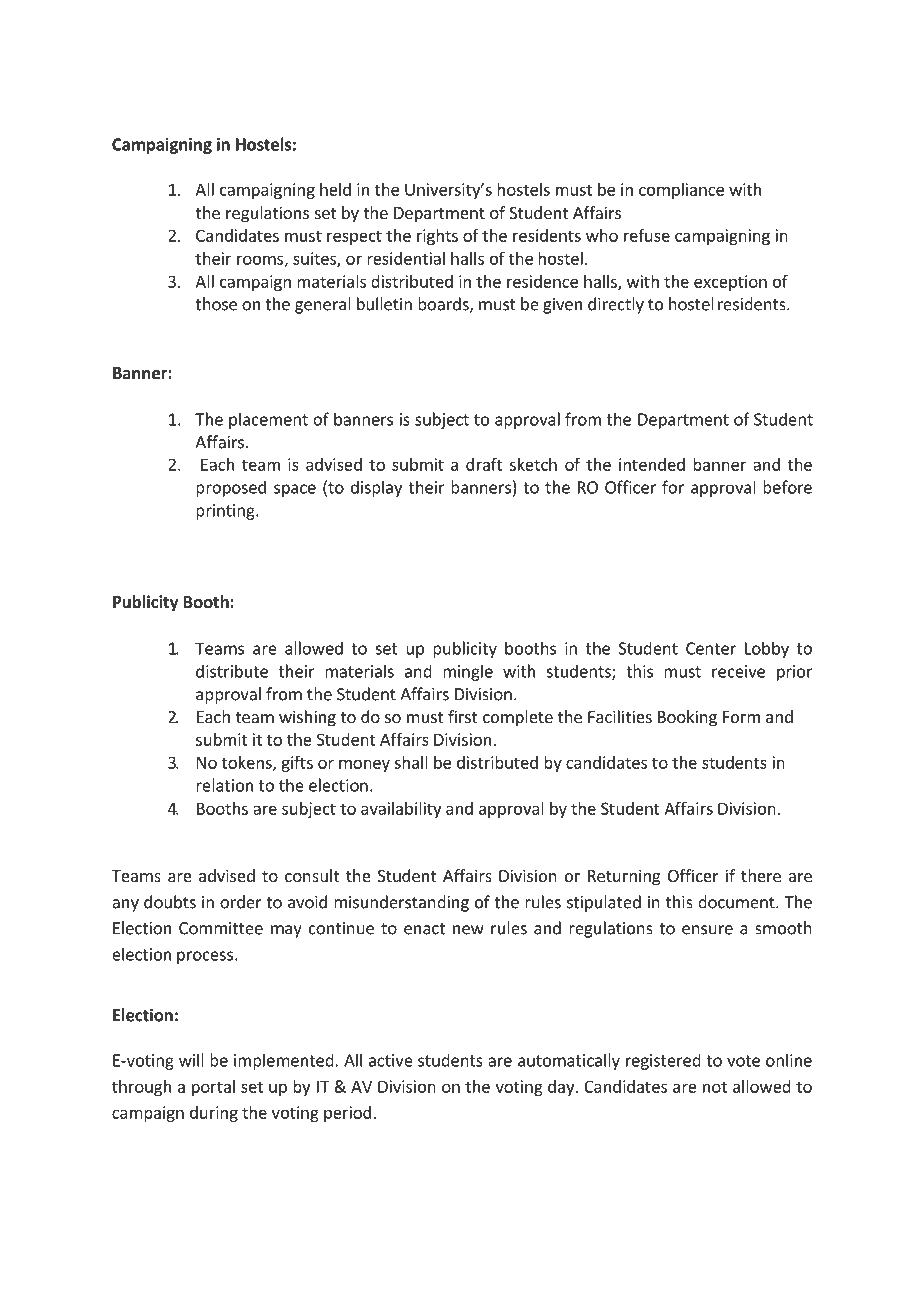  I want to click on not, so click(715, 1087).
